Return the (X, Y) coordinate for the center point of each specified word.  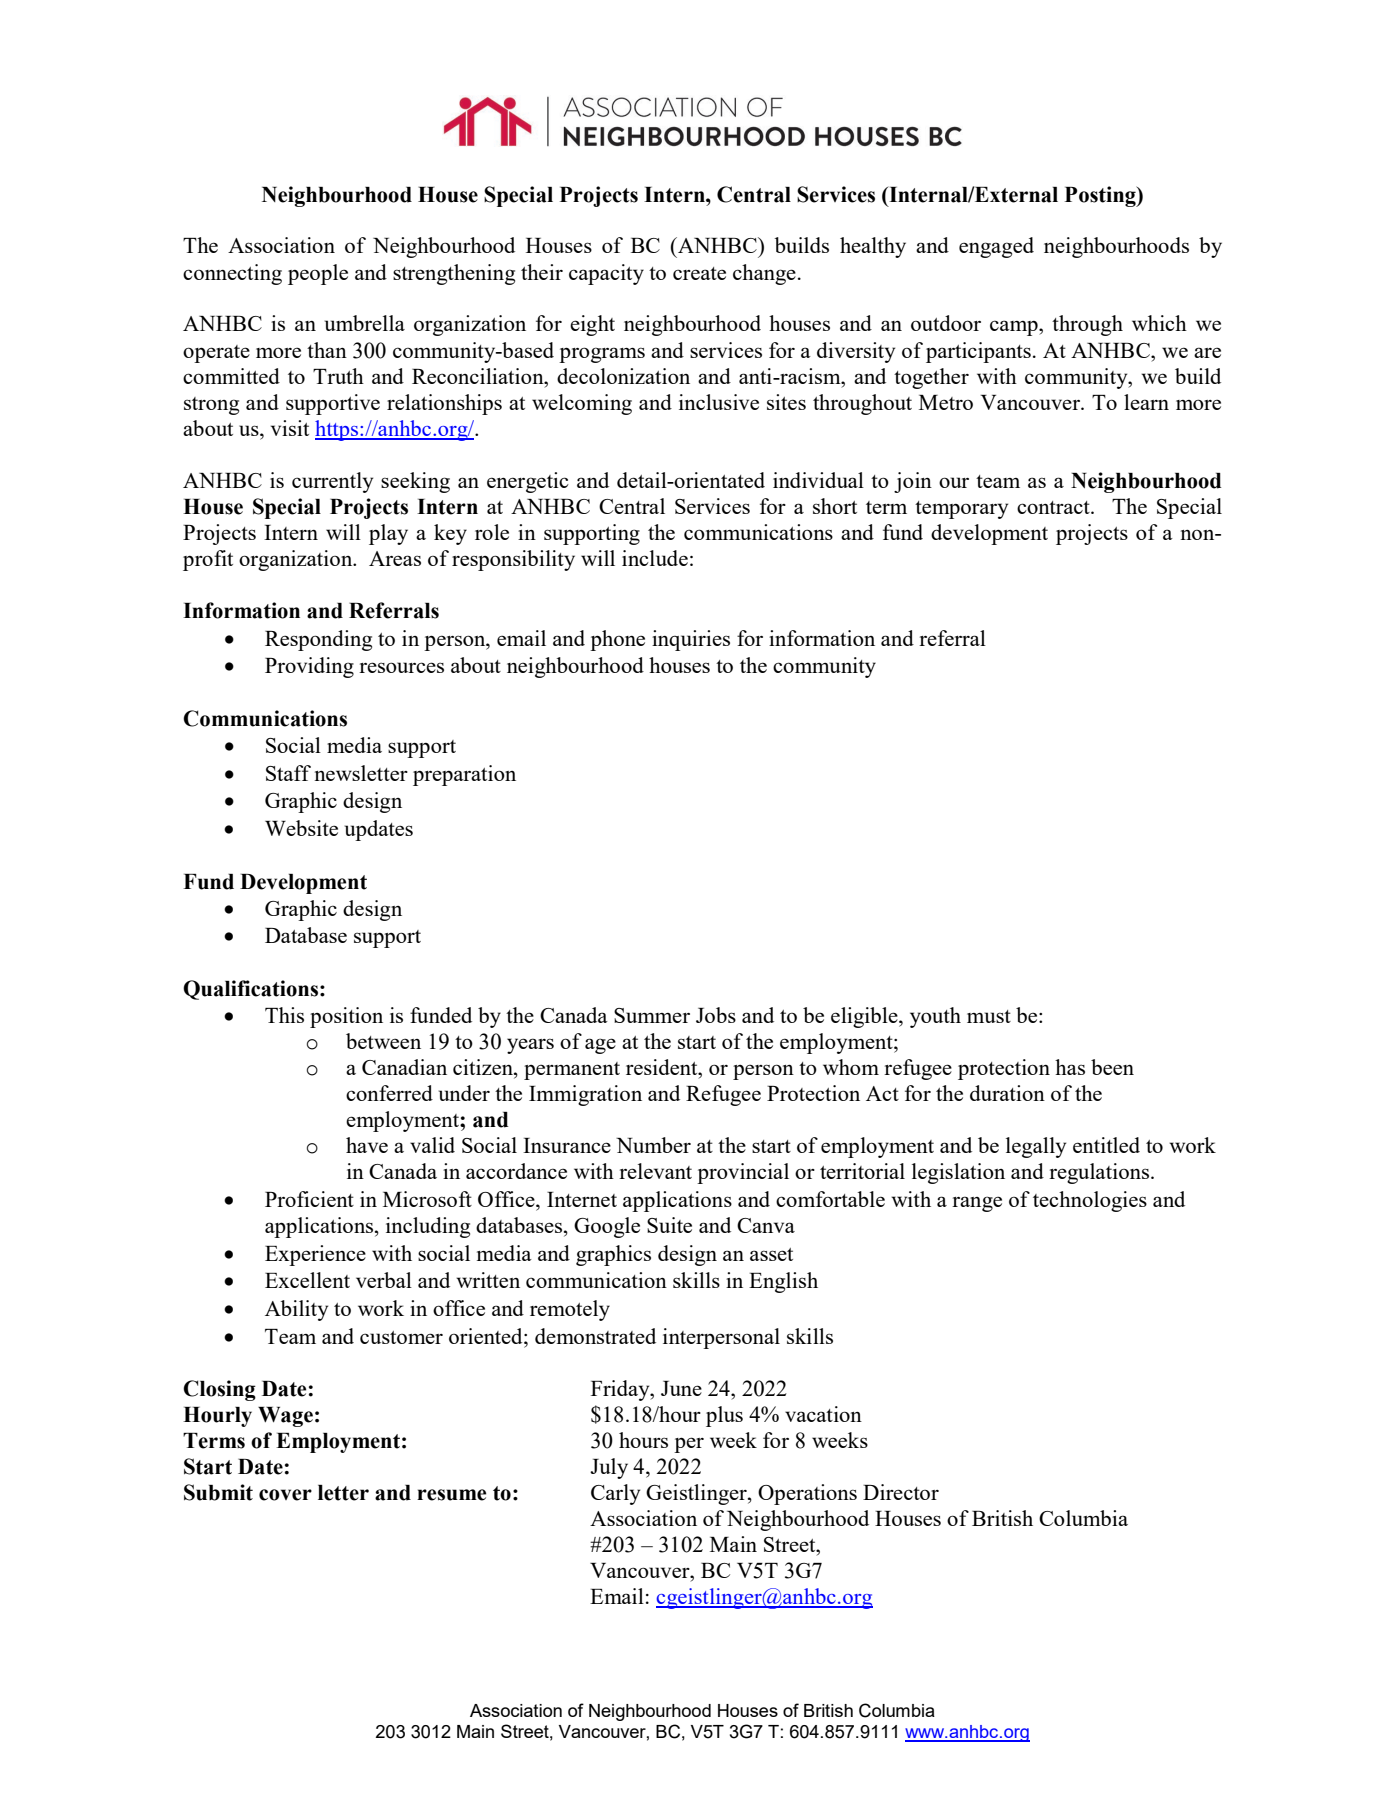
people (318, 274)
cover (285, 1495)
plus (724, 1416)
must (989, 1016)
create (699, 273)
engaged (996, 247)
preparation (464, 775)
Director (901, 1492)
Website (301, 828)
